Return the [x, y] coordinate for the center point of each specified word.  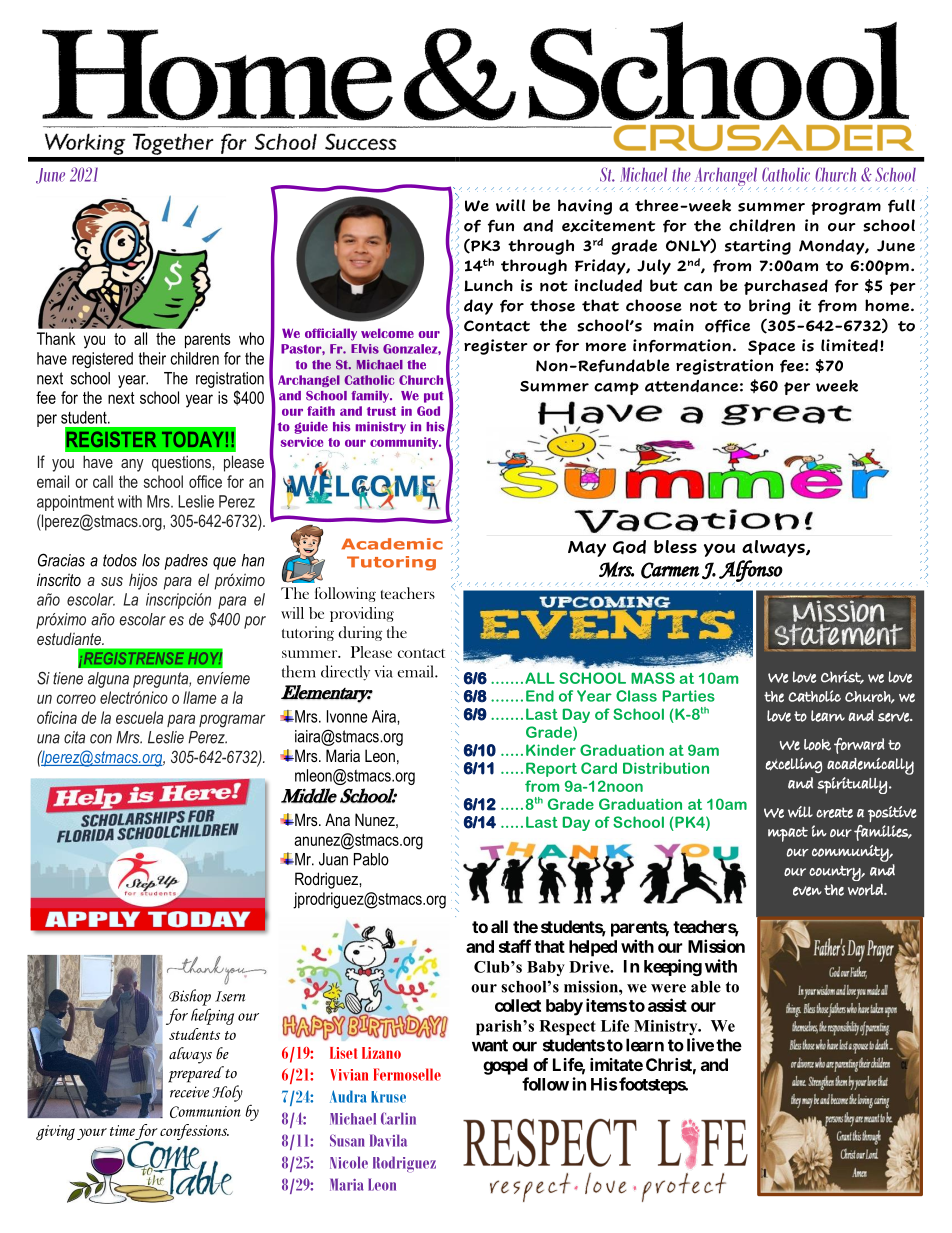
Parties [689, 696]
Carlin [398, 1118]
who [251, 338]
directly [345, 673]
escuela [139, 717]
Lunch [488, 285]
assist [667, 1005]
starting [758, 247]
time [122, 1130]
